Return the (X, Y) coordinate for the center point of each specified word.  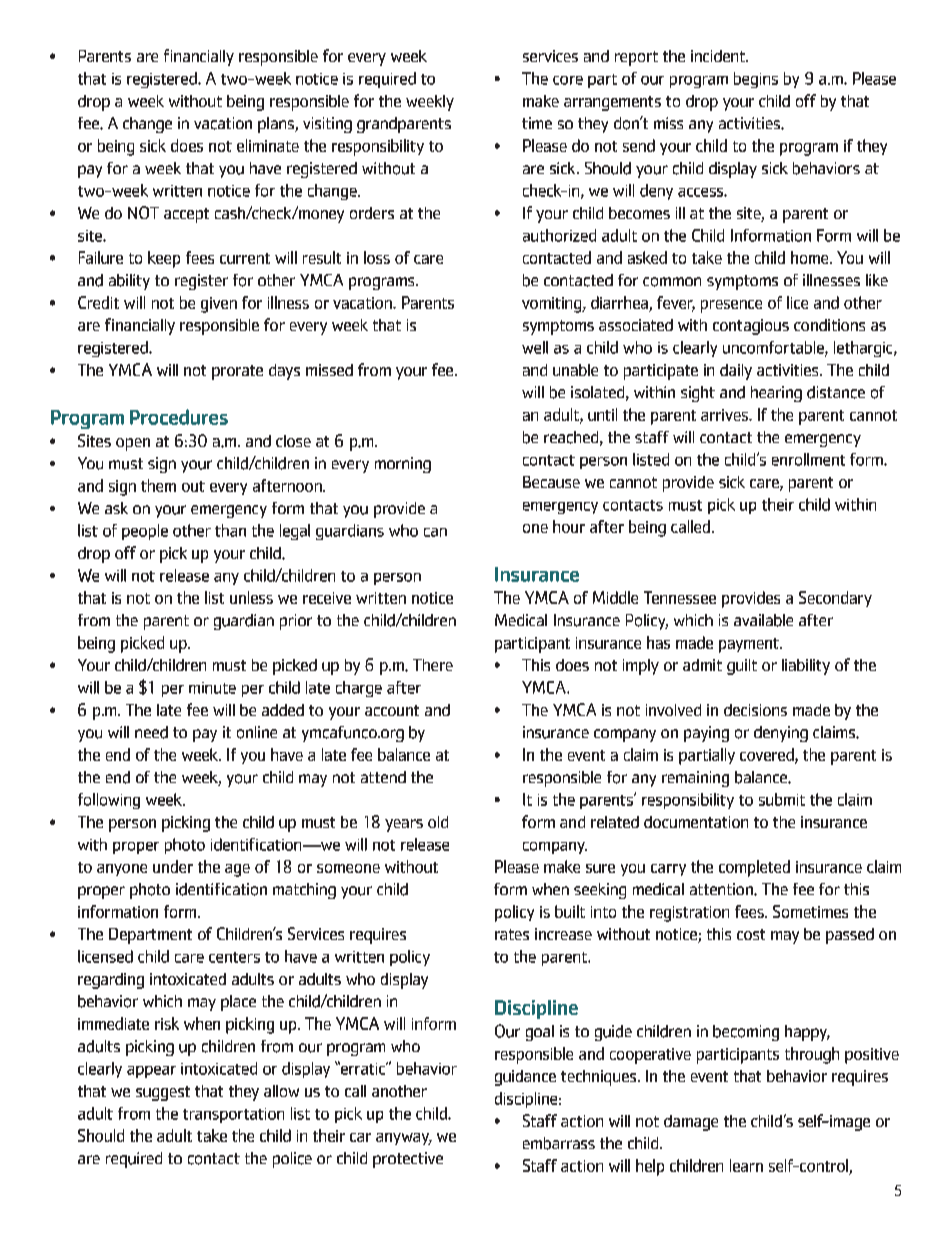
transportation (233, 1115)
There (433, 665)
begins (756, 80)
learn (746, 1165)
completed (754, 868)
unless (251, 597)
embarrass (559, 1143)
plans (277, 125)
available (763, 620)
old (438, 822)
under (173, 866)
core (568, 80)
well (535, 347)
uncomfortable (774, 348)
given (219, 305)
